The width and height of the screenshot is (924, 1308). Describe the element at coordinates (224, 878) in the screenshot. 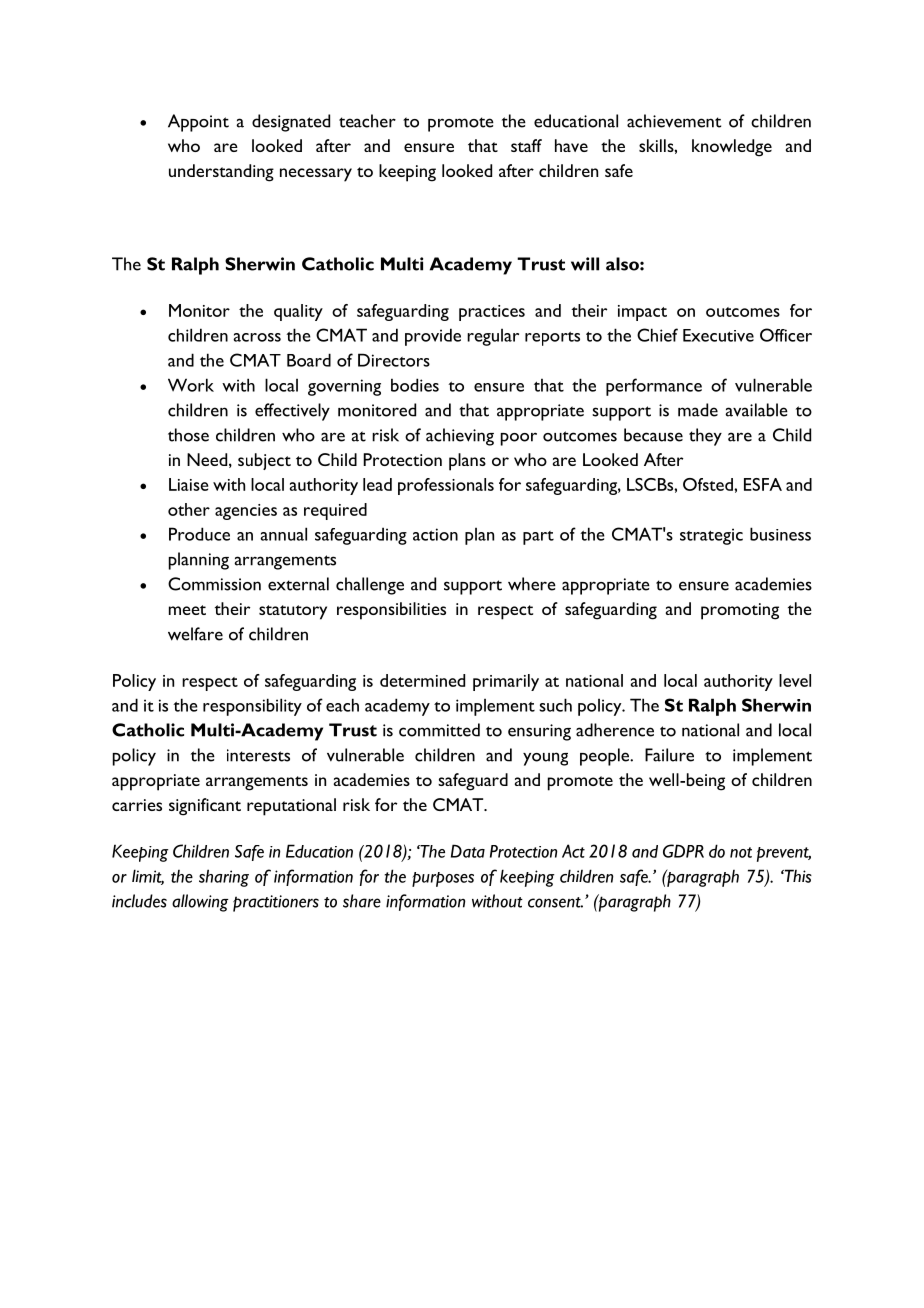

I see `sharing` at that location.
